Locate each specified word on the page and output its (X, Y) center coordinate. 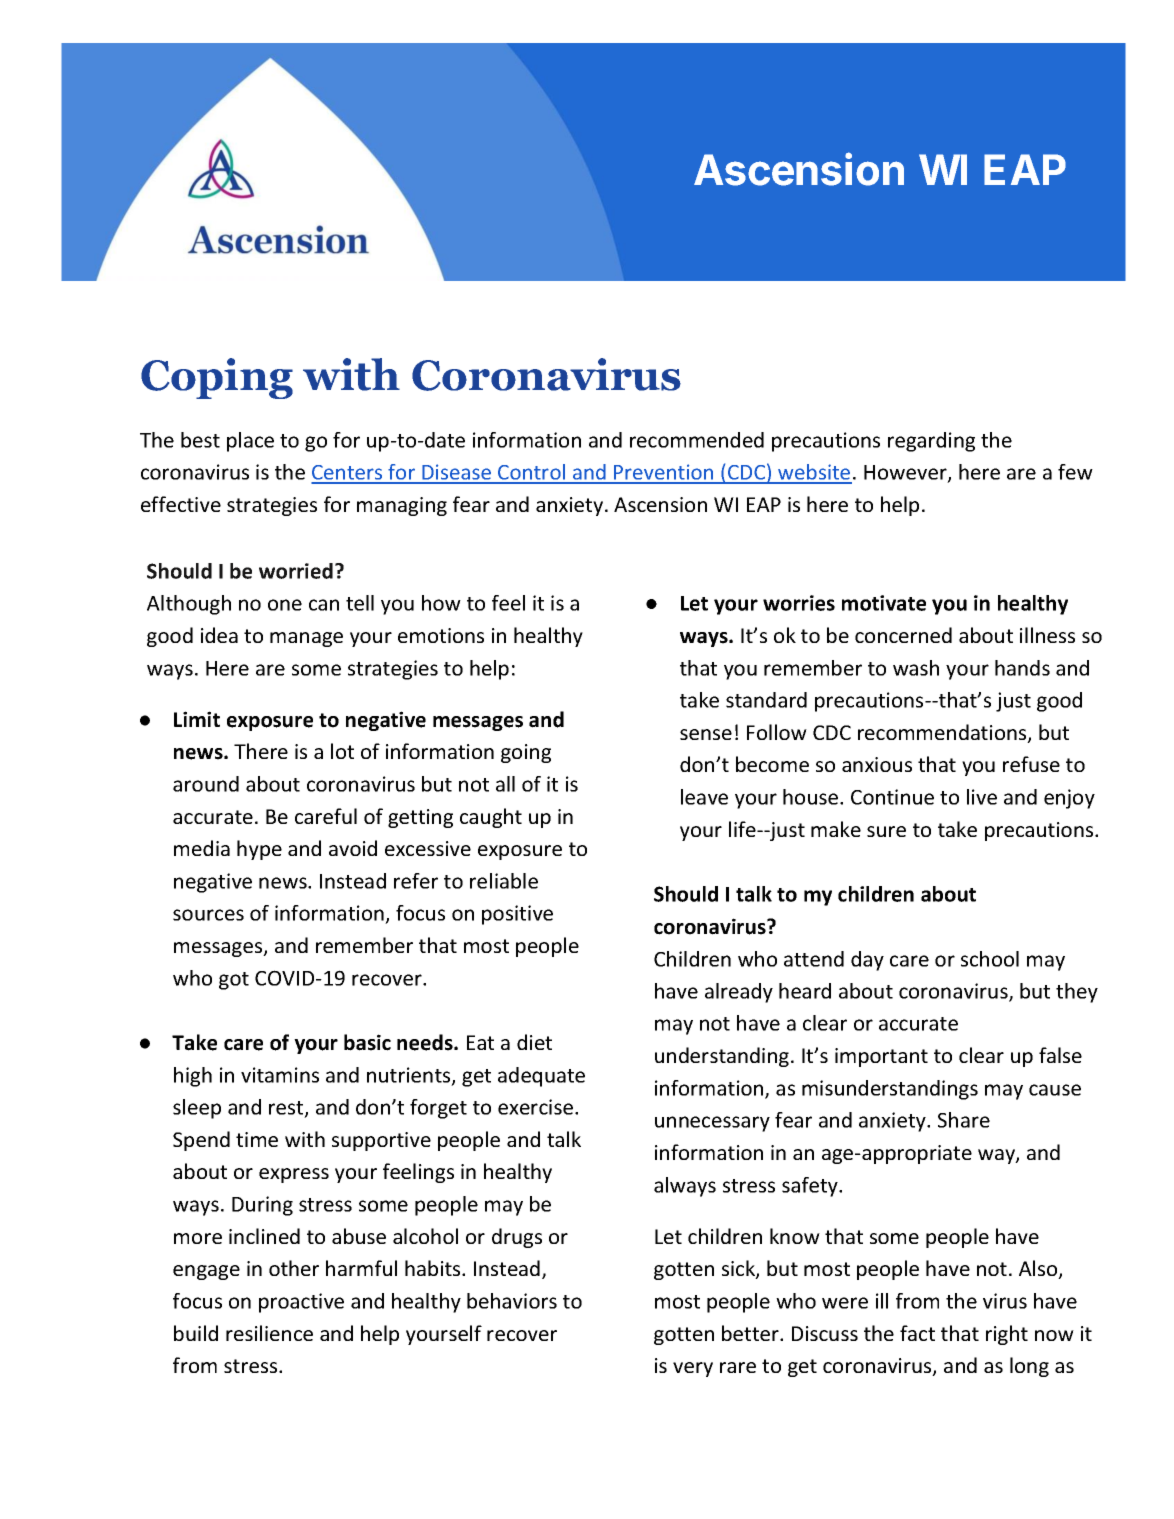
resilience (269, 1333)
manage (306, 639)
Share (964, 1120)
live (982, 797)
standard (766, 700)
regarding (931, 442)
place (250, 442)
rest (287, 1109)
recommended (697, 440)
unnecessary (712, 1124)
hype (259, 850)
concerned (903, 635)
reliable (504, 881)
